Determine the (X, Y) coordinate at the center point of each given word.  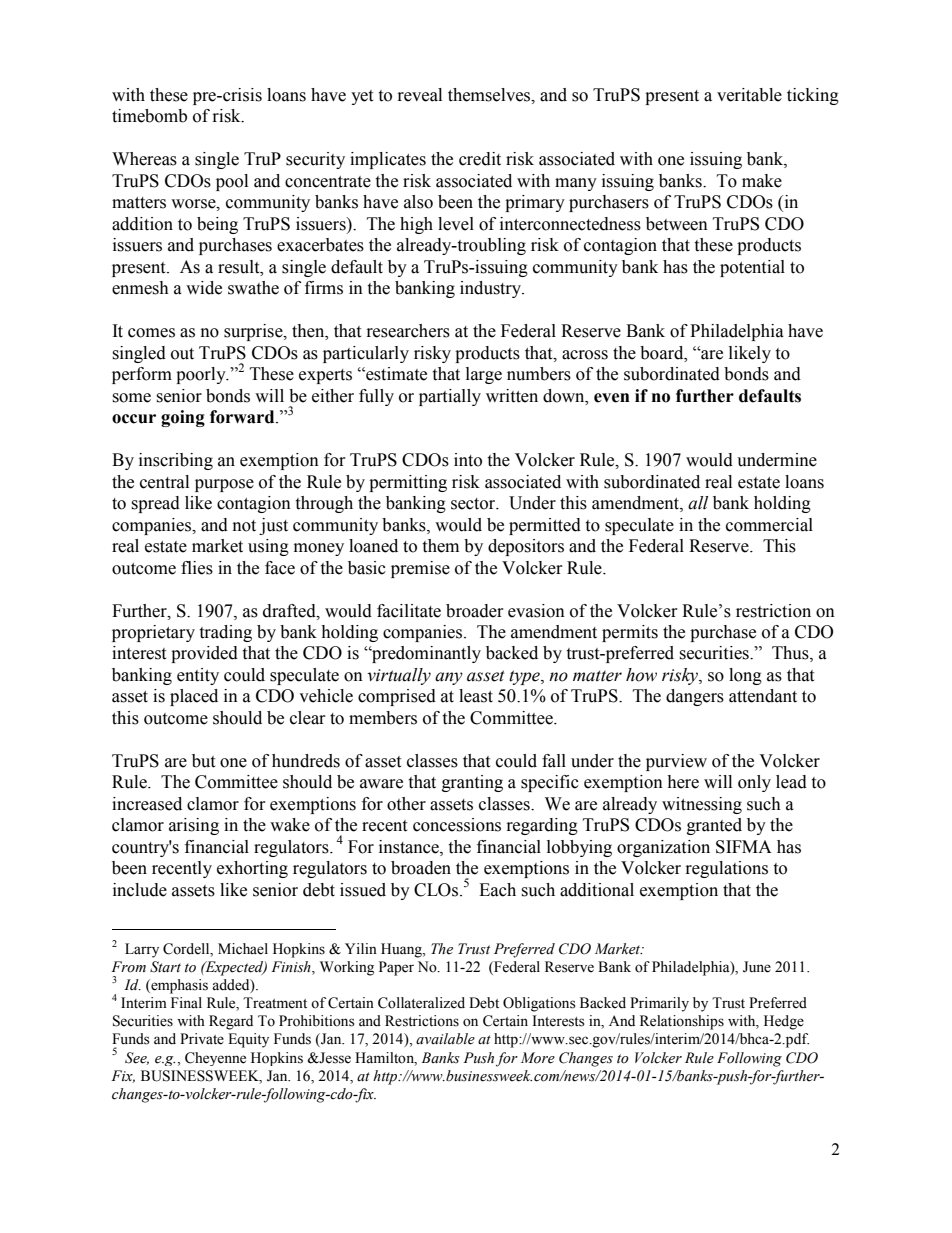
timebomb (149, 116)
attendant (763, 696)
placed (194, 697)
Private (202, 1039)
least (476, 696)
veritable (749, 95)
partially (450, 397)
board (663, 353)
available (445, 1039)
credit (480, 159)
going (183, 418)
